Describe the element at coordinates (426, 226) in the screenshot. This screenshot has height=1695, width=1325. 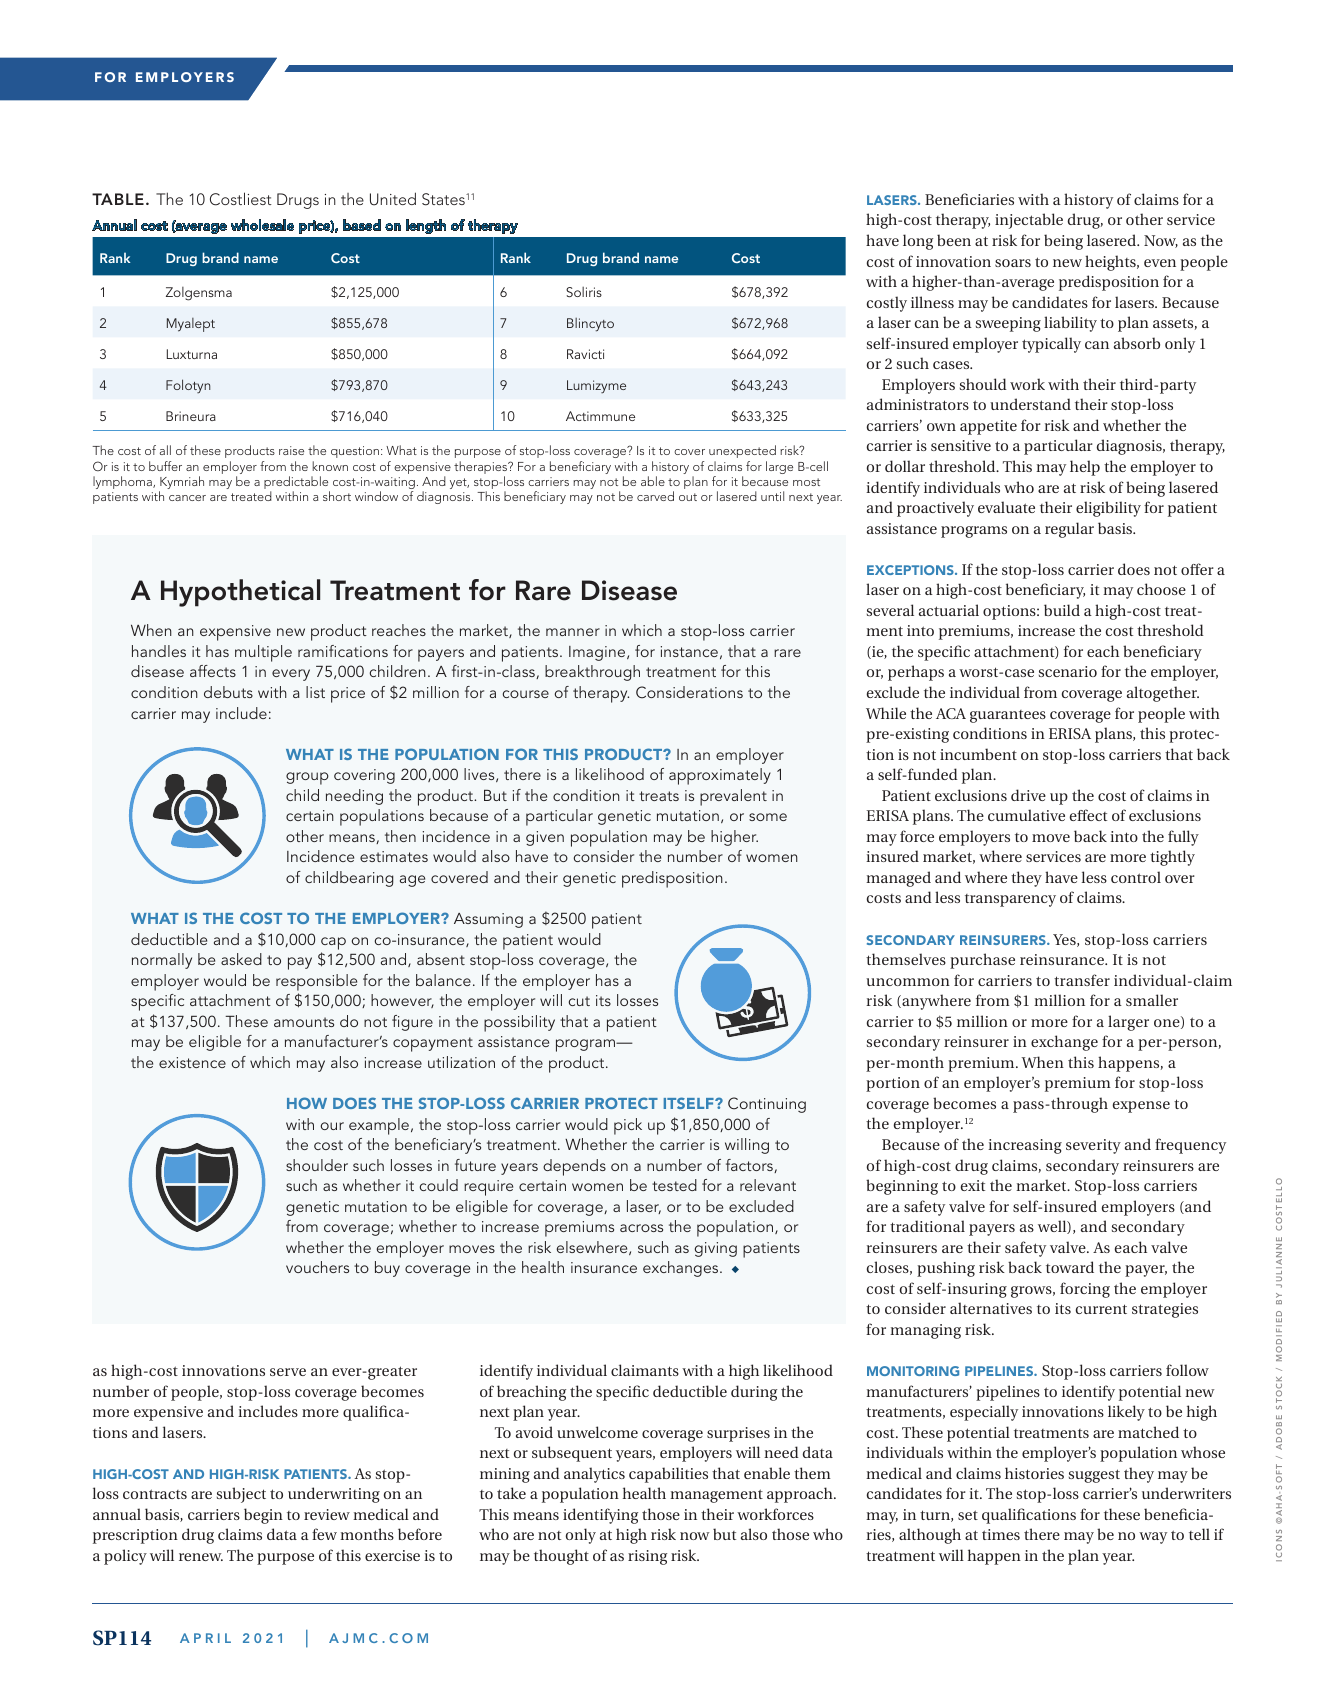
I see `length` at that location.
